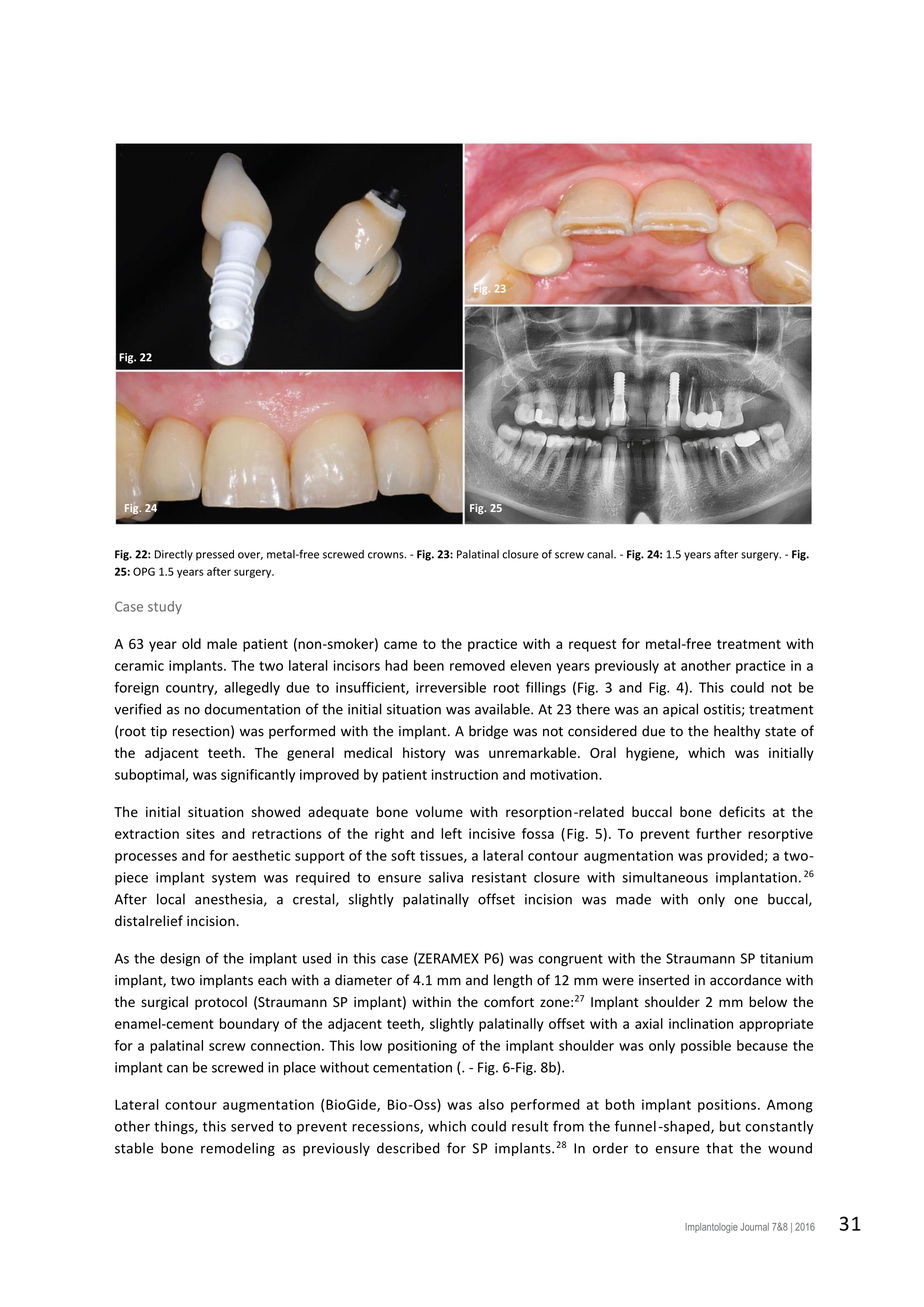 The height and width of the screenshot is (1307, 924). Describe the element at coordinates (238, 1149) in the screenshot. I see `remodeling` at that location.
